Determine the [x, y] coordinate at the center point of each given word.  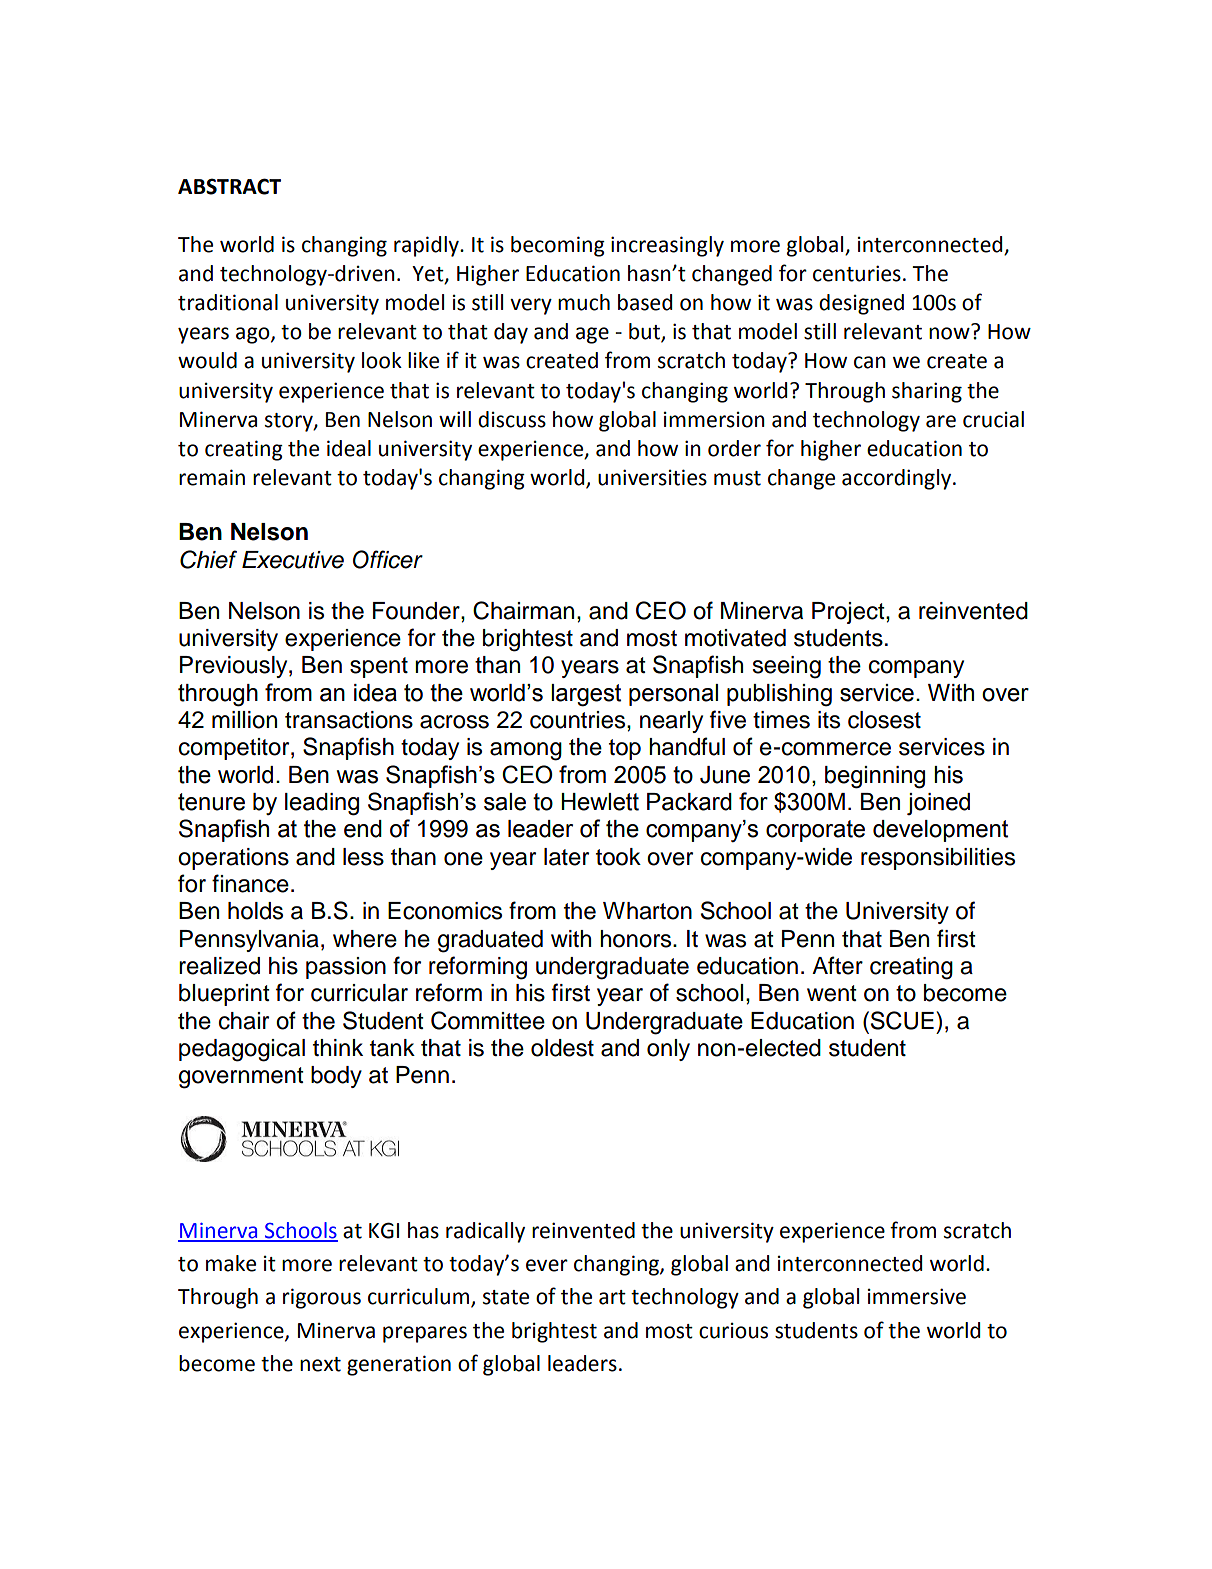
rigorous [322, 1298]
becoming [558, 246]
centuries [857, 273]
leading [322, 804]
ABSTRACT [229, 186]
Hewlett [600, 802]
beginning [875, 777]
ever [547, 1265]
